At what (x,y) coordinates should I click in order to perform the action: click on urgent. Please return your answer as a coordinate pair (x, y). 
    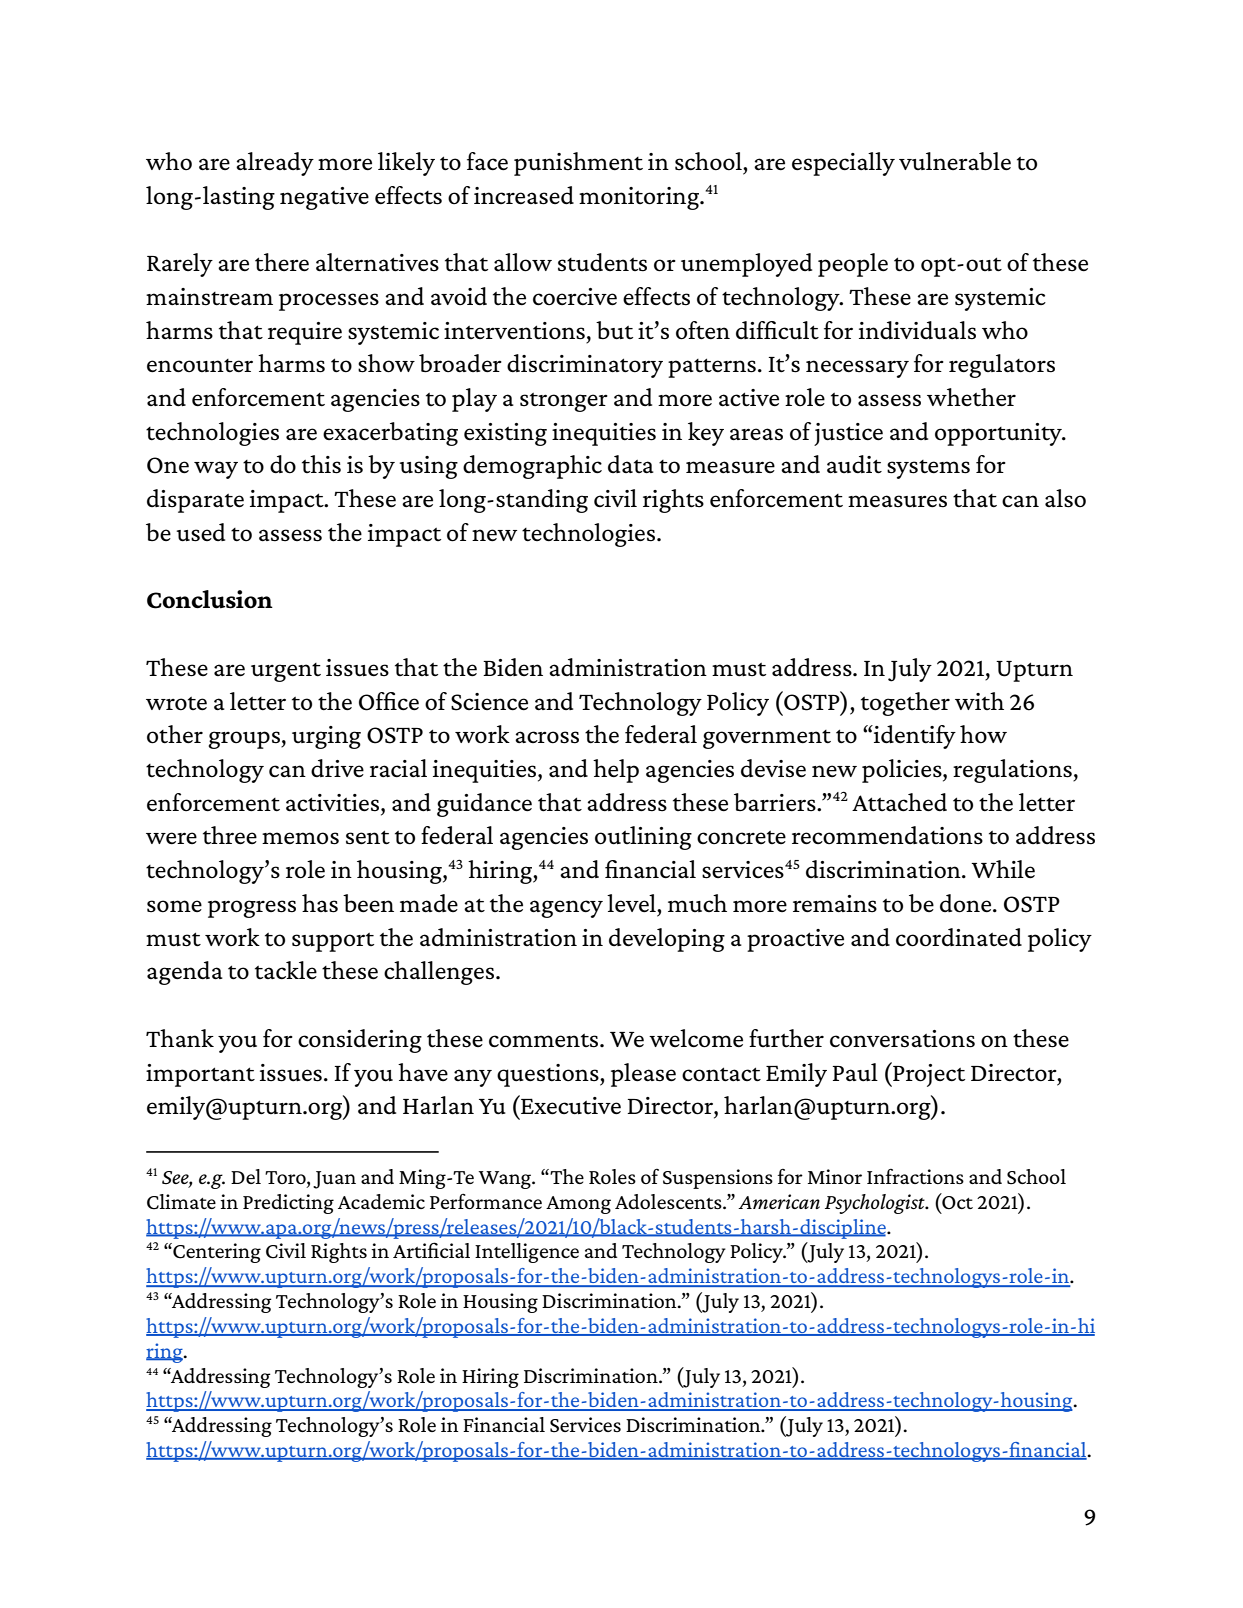
    Looking at the image, I should click on (286, 672).
